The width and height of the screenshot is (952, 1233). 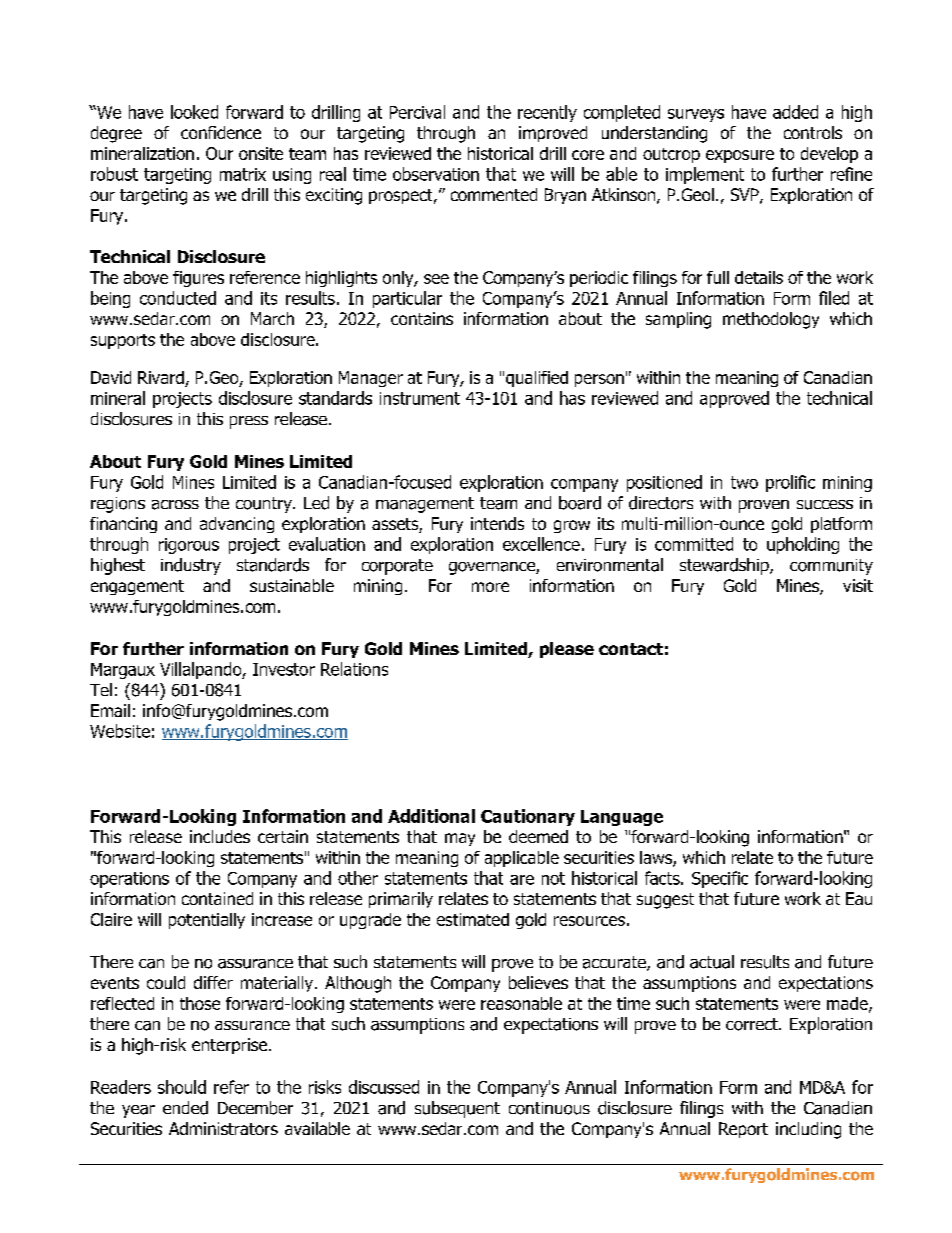 What do you see at coordinates (743, 1130) in the screenshot?
I see `Report` at bounding box center [743, 1130].
